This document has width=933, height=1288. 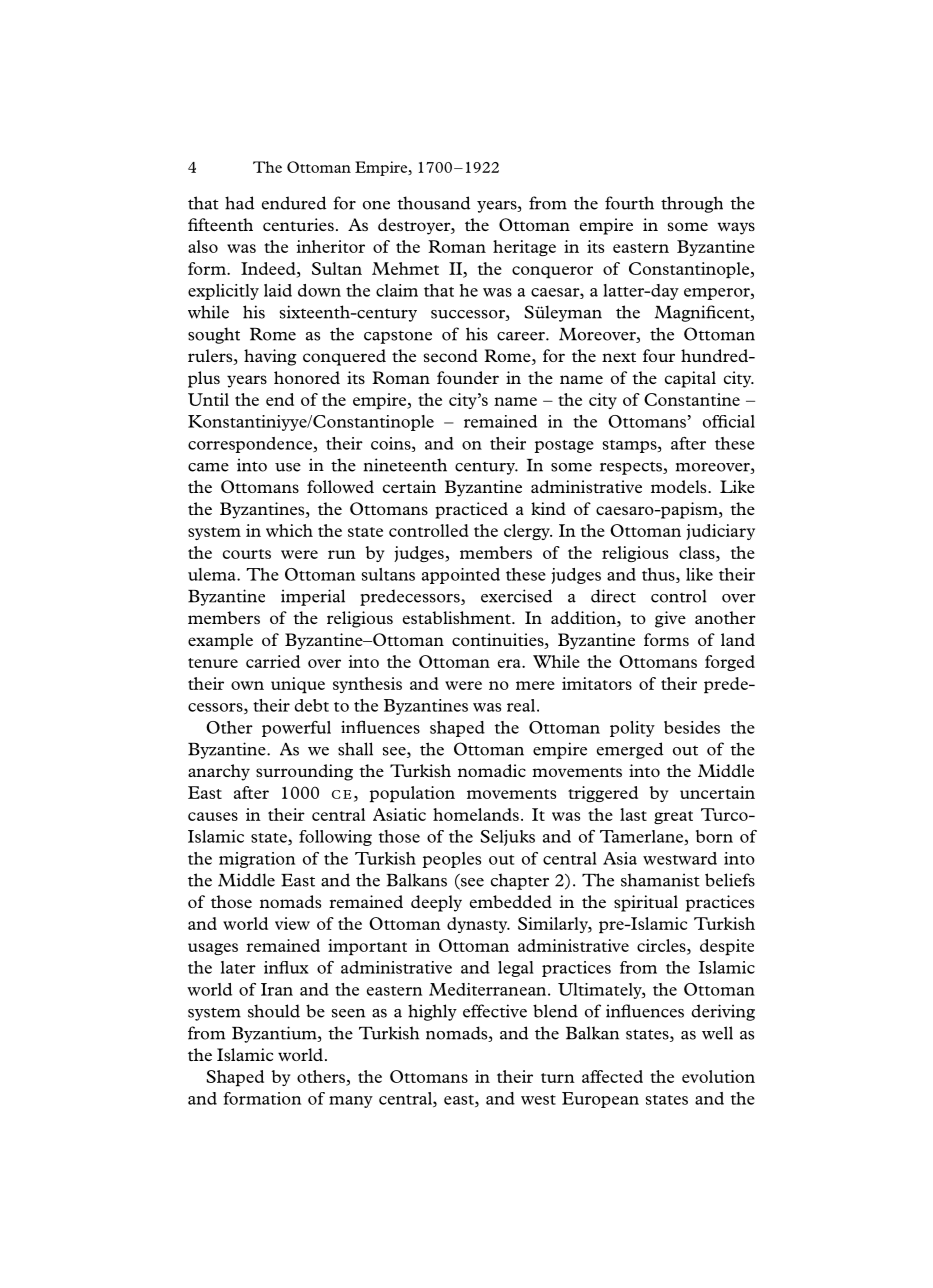 What do you see at coordinates (492, 770) in the document?
I see `nomadic` at bounding box center [492, 770].
